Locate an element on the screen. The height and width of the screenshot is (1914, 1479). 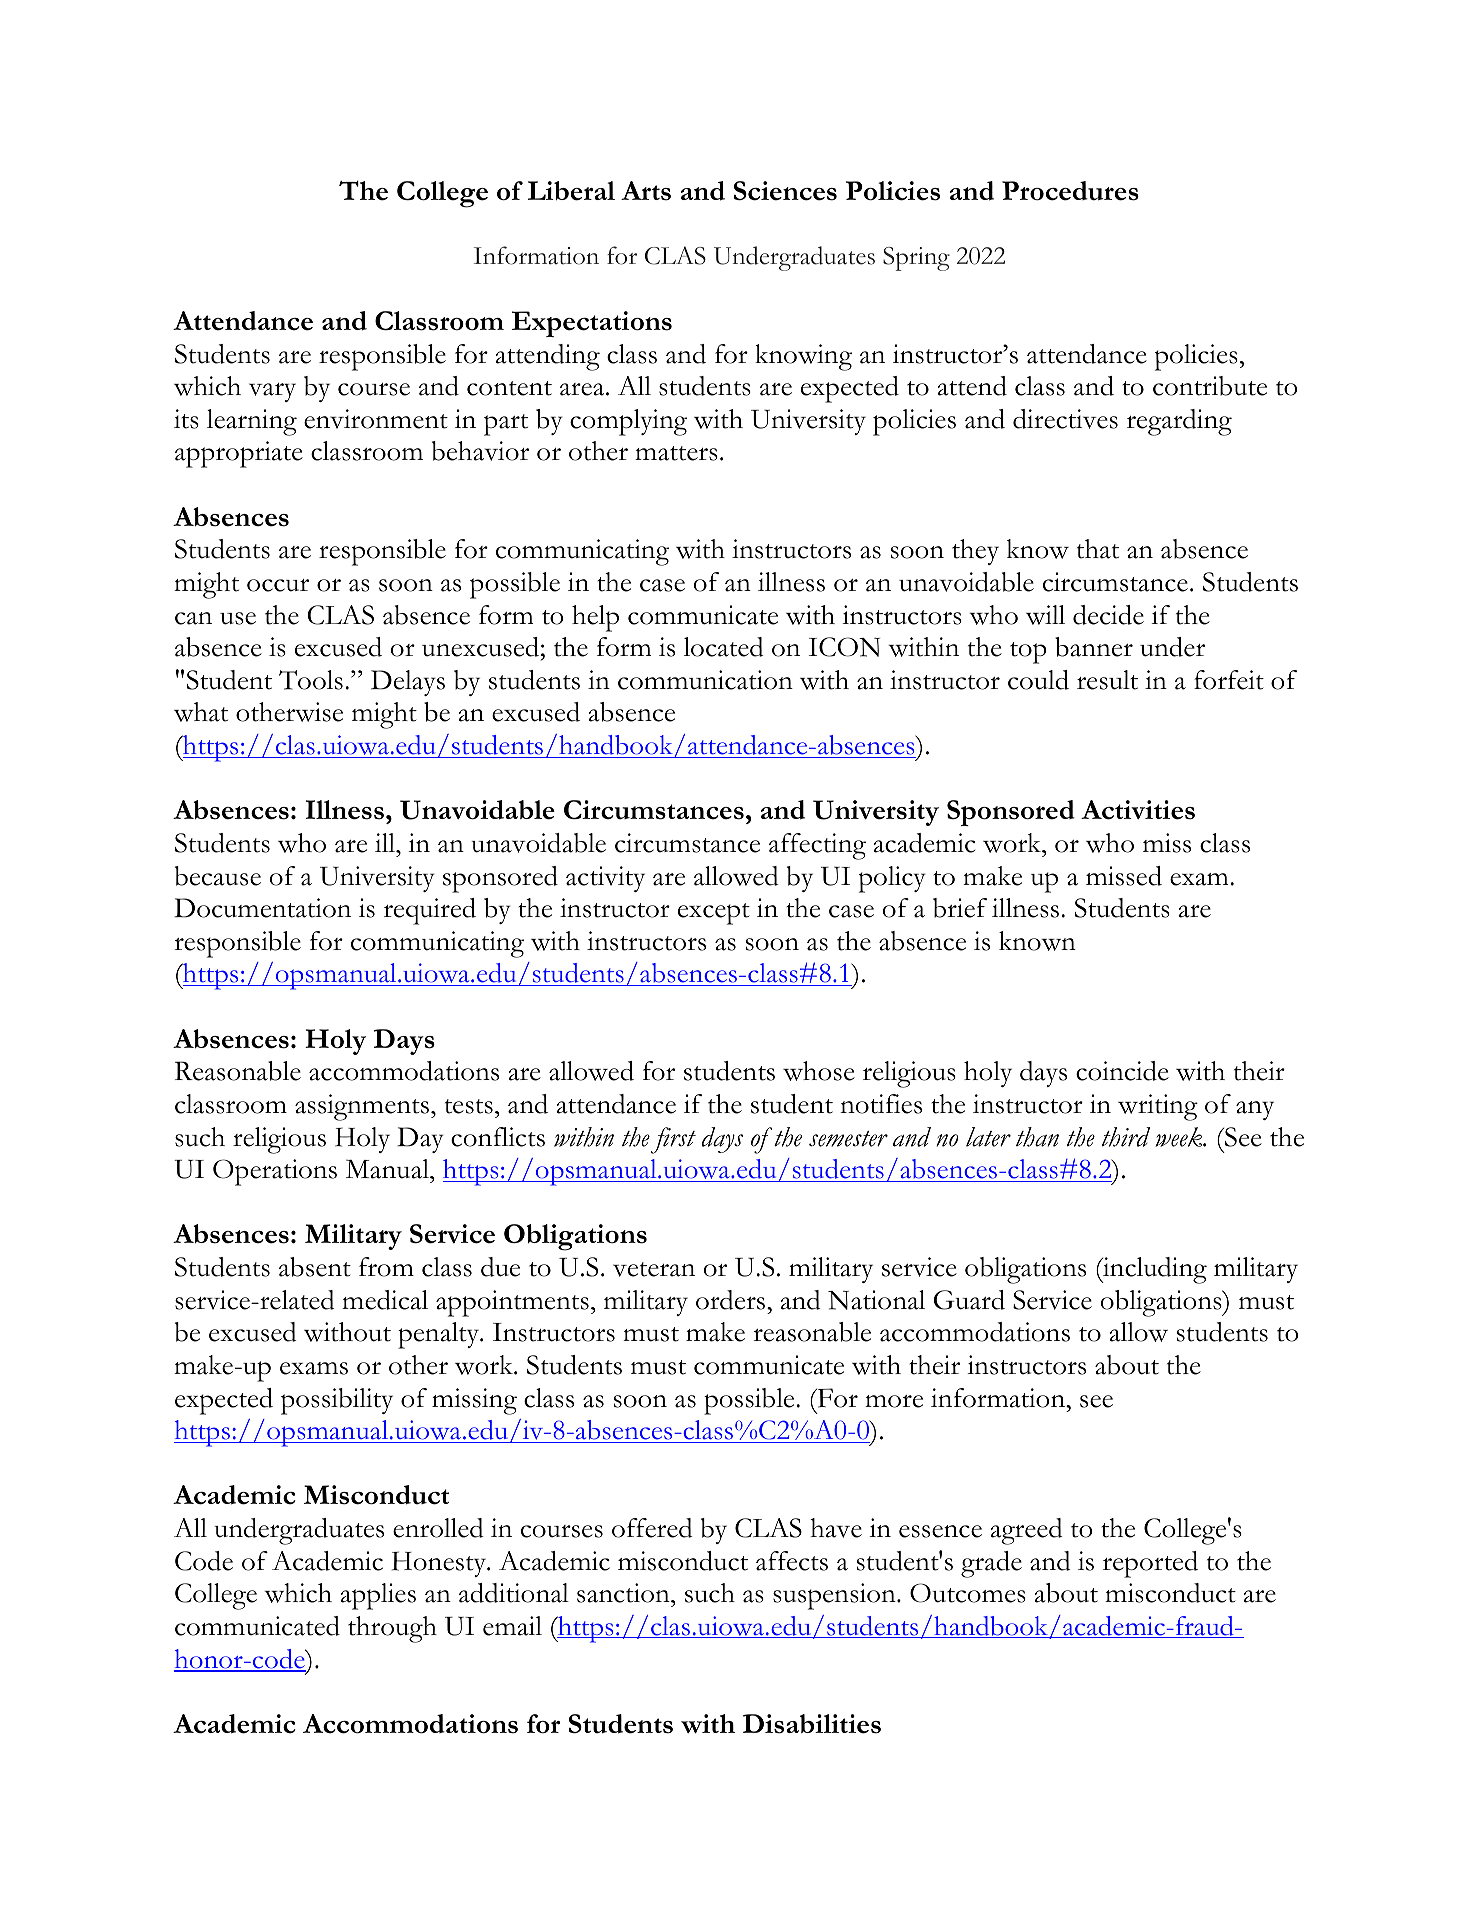
Guard is located at coordinates (969, 1300).
